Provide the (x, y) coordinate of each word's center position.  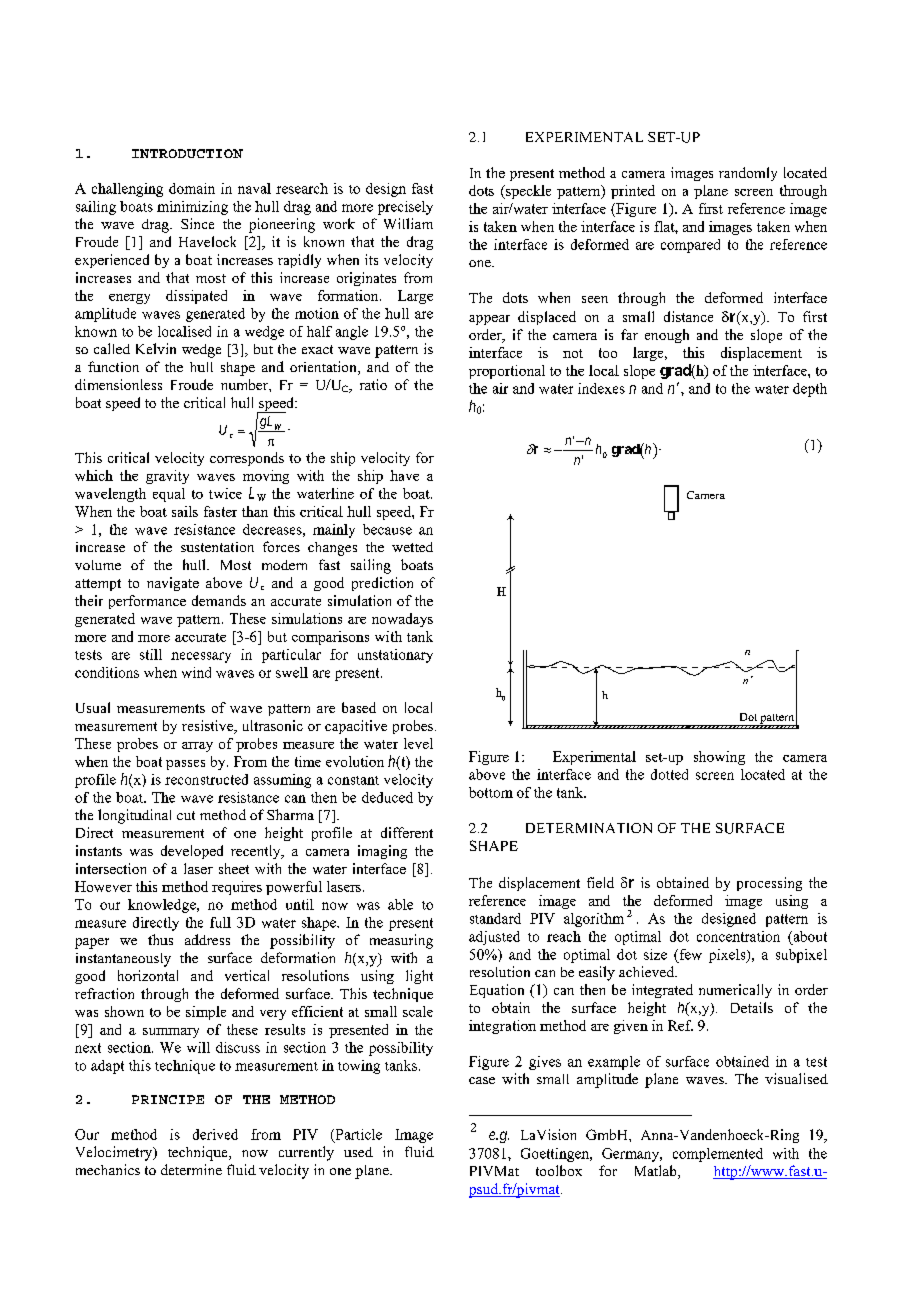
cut (186, 815)
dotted (669, 774)
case (482, 1080)
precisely (405, 208)
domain (192, 188)
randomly (748, 174)
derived (215, 1134)
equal (169, 495)
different (407, 832)
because (387, 529)
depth (810, 390)
